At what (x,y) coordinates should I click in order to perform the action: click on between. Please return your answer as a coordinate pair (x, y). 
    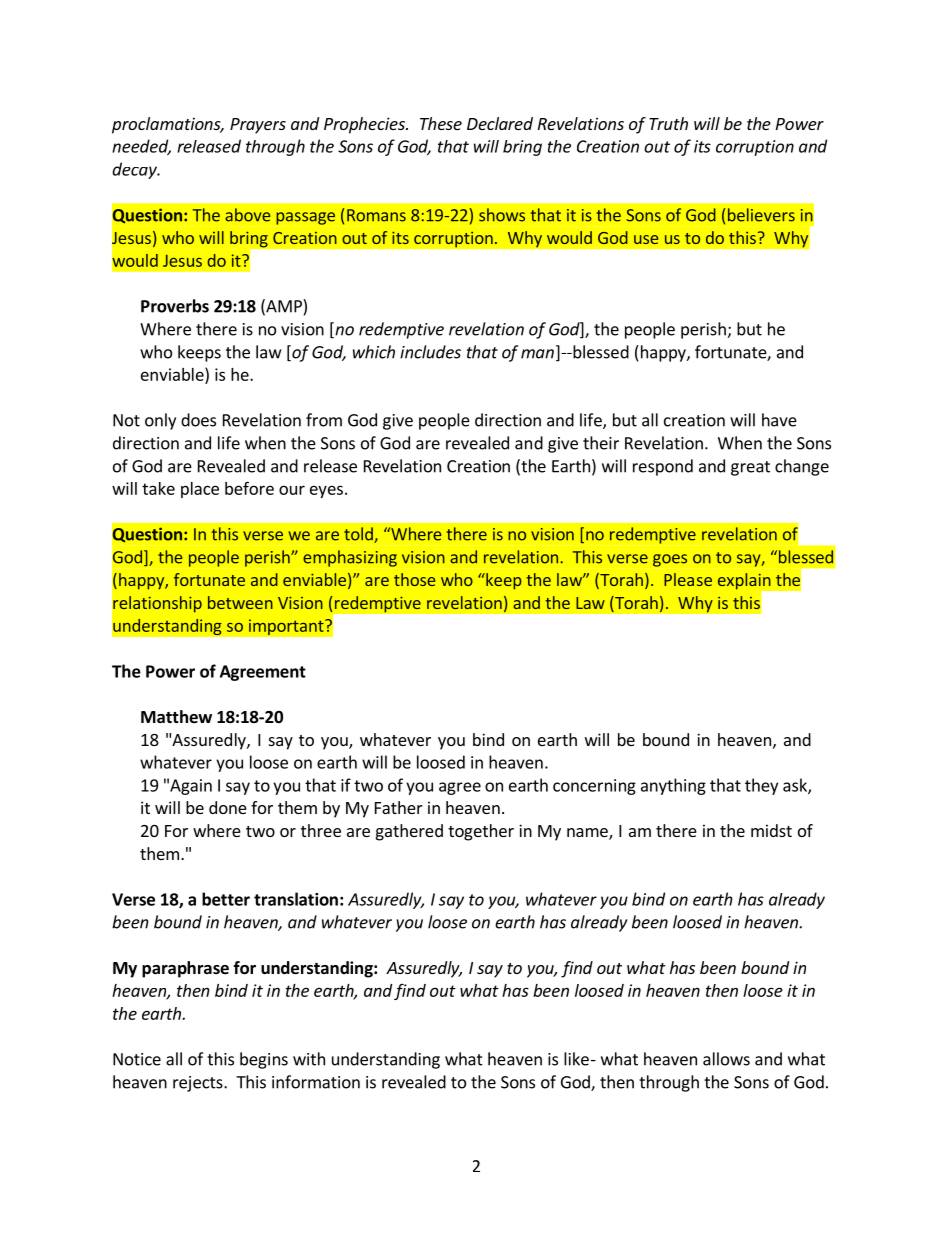
    Looking at the image, I should click on (240, 602).
